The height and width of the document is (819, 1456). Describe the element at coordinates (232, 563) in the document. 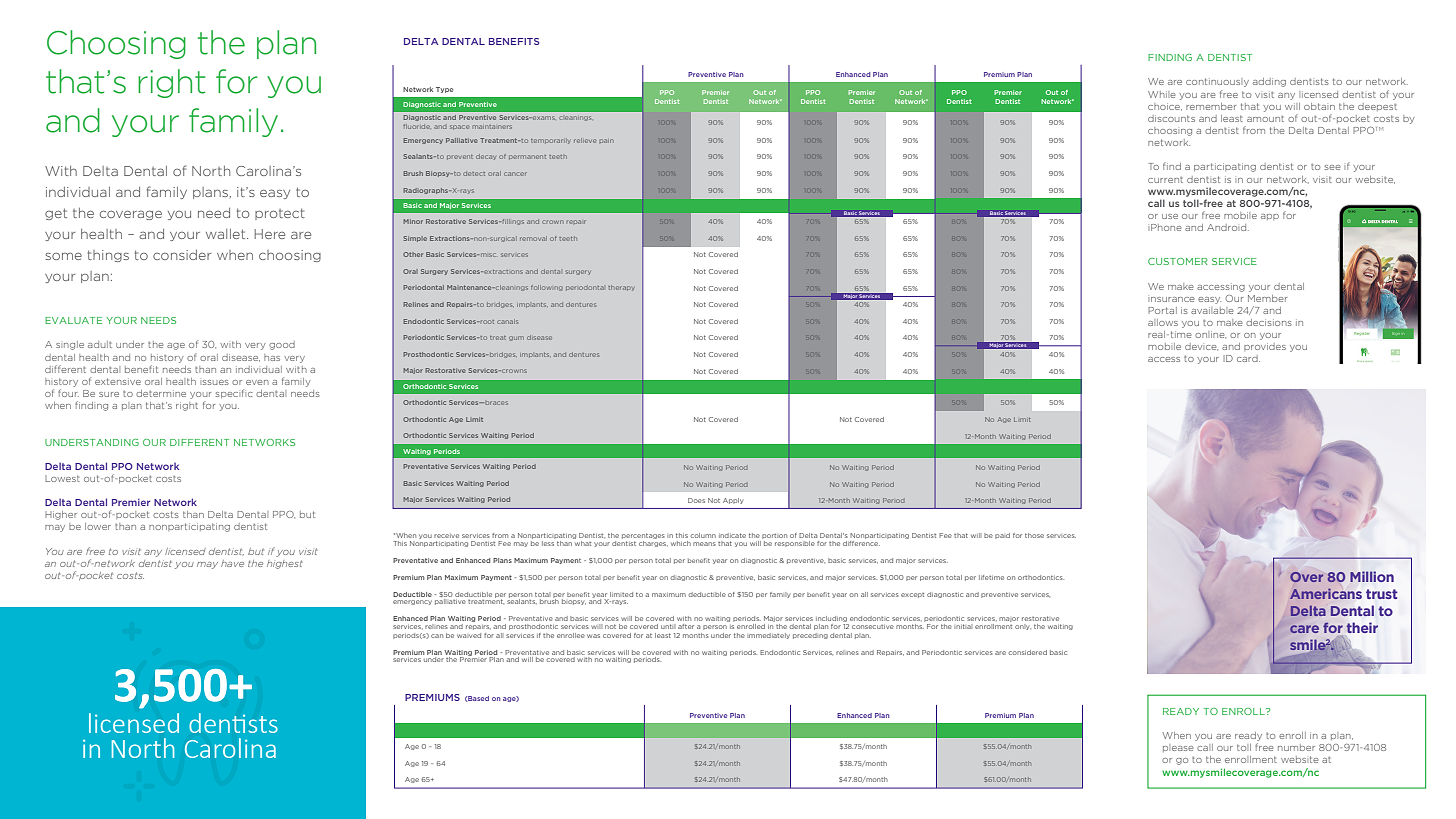

I see `have` at that location.
